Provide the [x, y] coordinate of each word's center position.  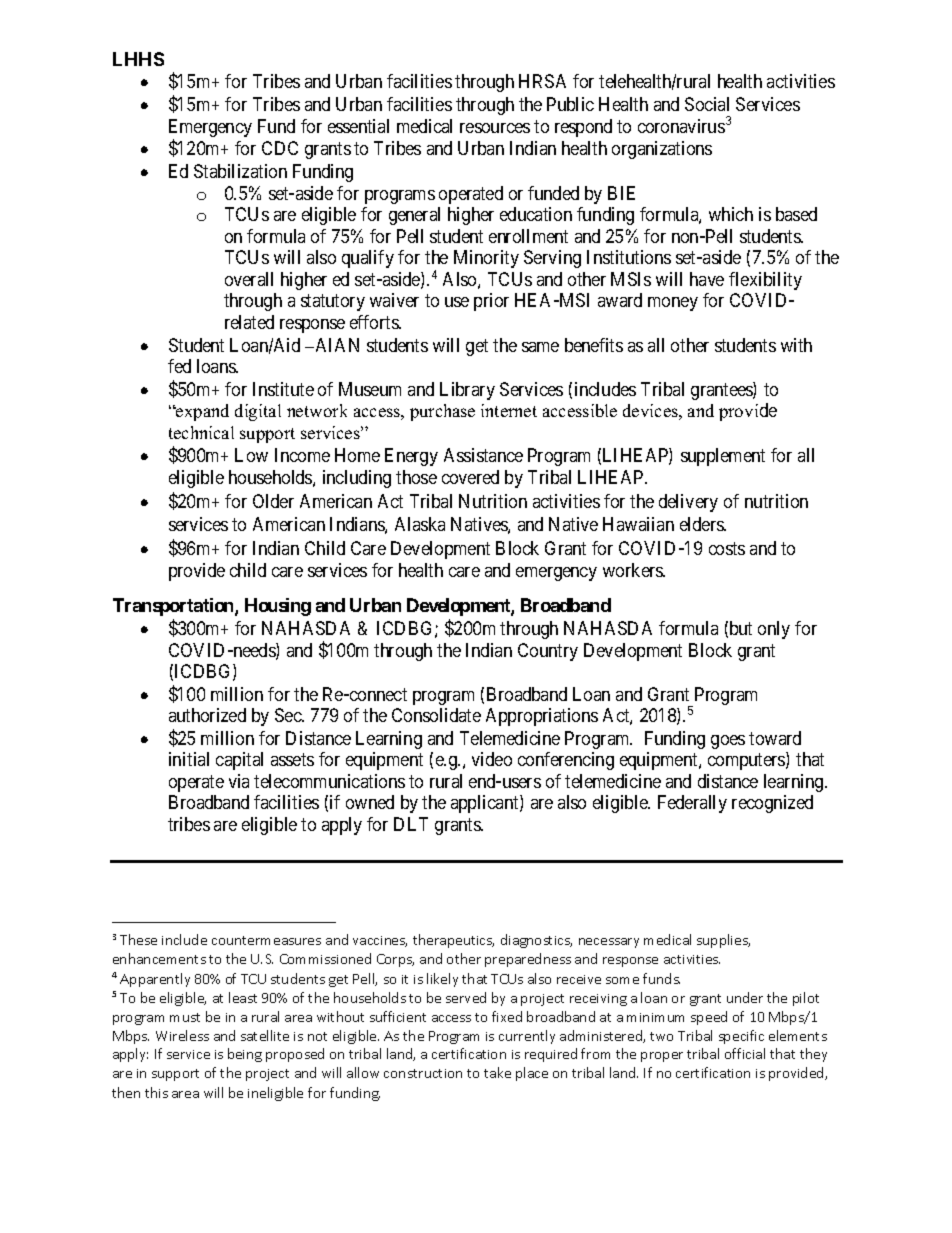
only [774, 630]
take [497, 1072]
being [245, 1055]
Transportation [174, 607]
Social [707, 104]
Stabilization [240, 171]
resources [495, 128]
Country [548, 652]
